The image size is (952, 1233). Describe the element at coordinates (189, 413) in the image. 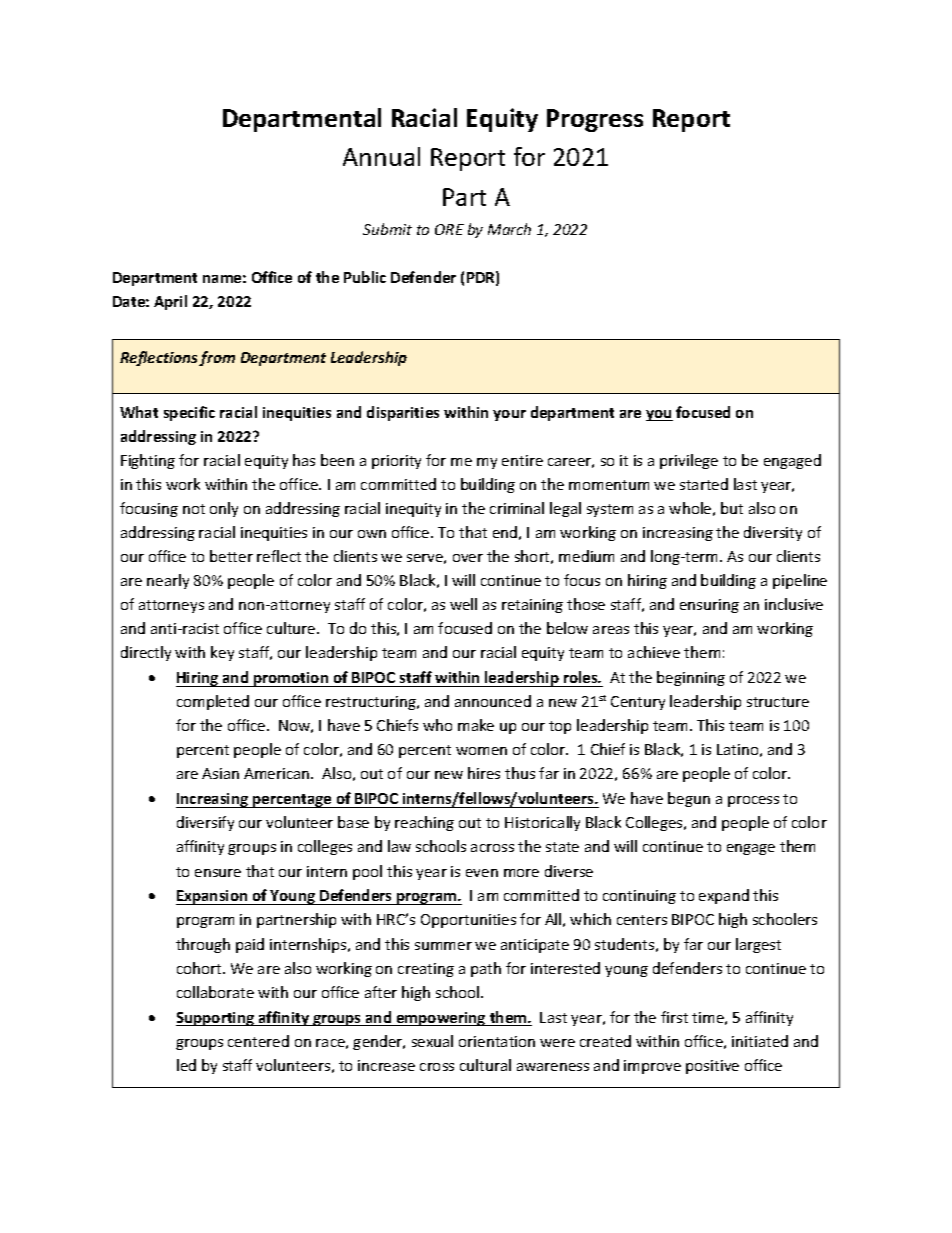

I see `specific` at that location.
